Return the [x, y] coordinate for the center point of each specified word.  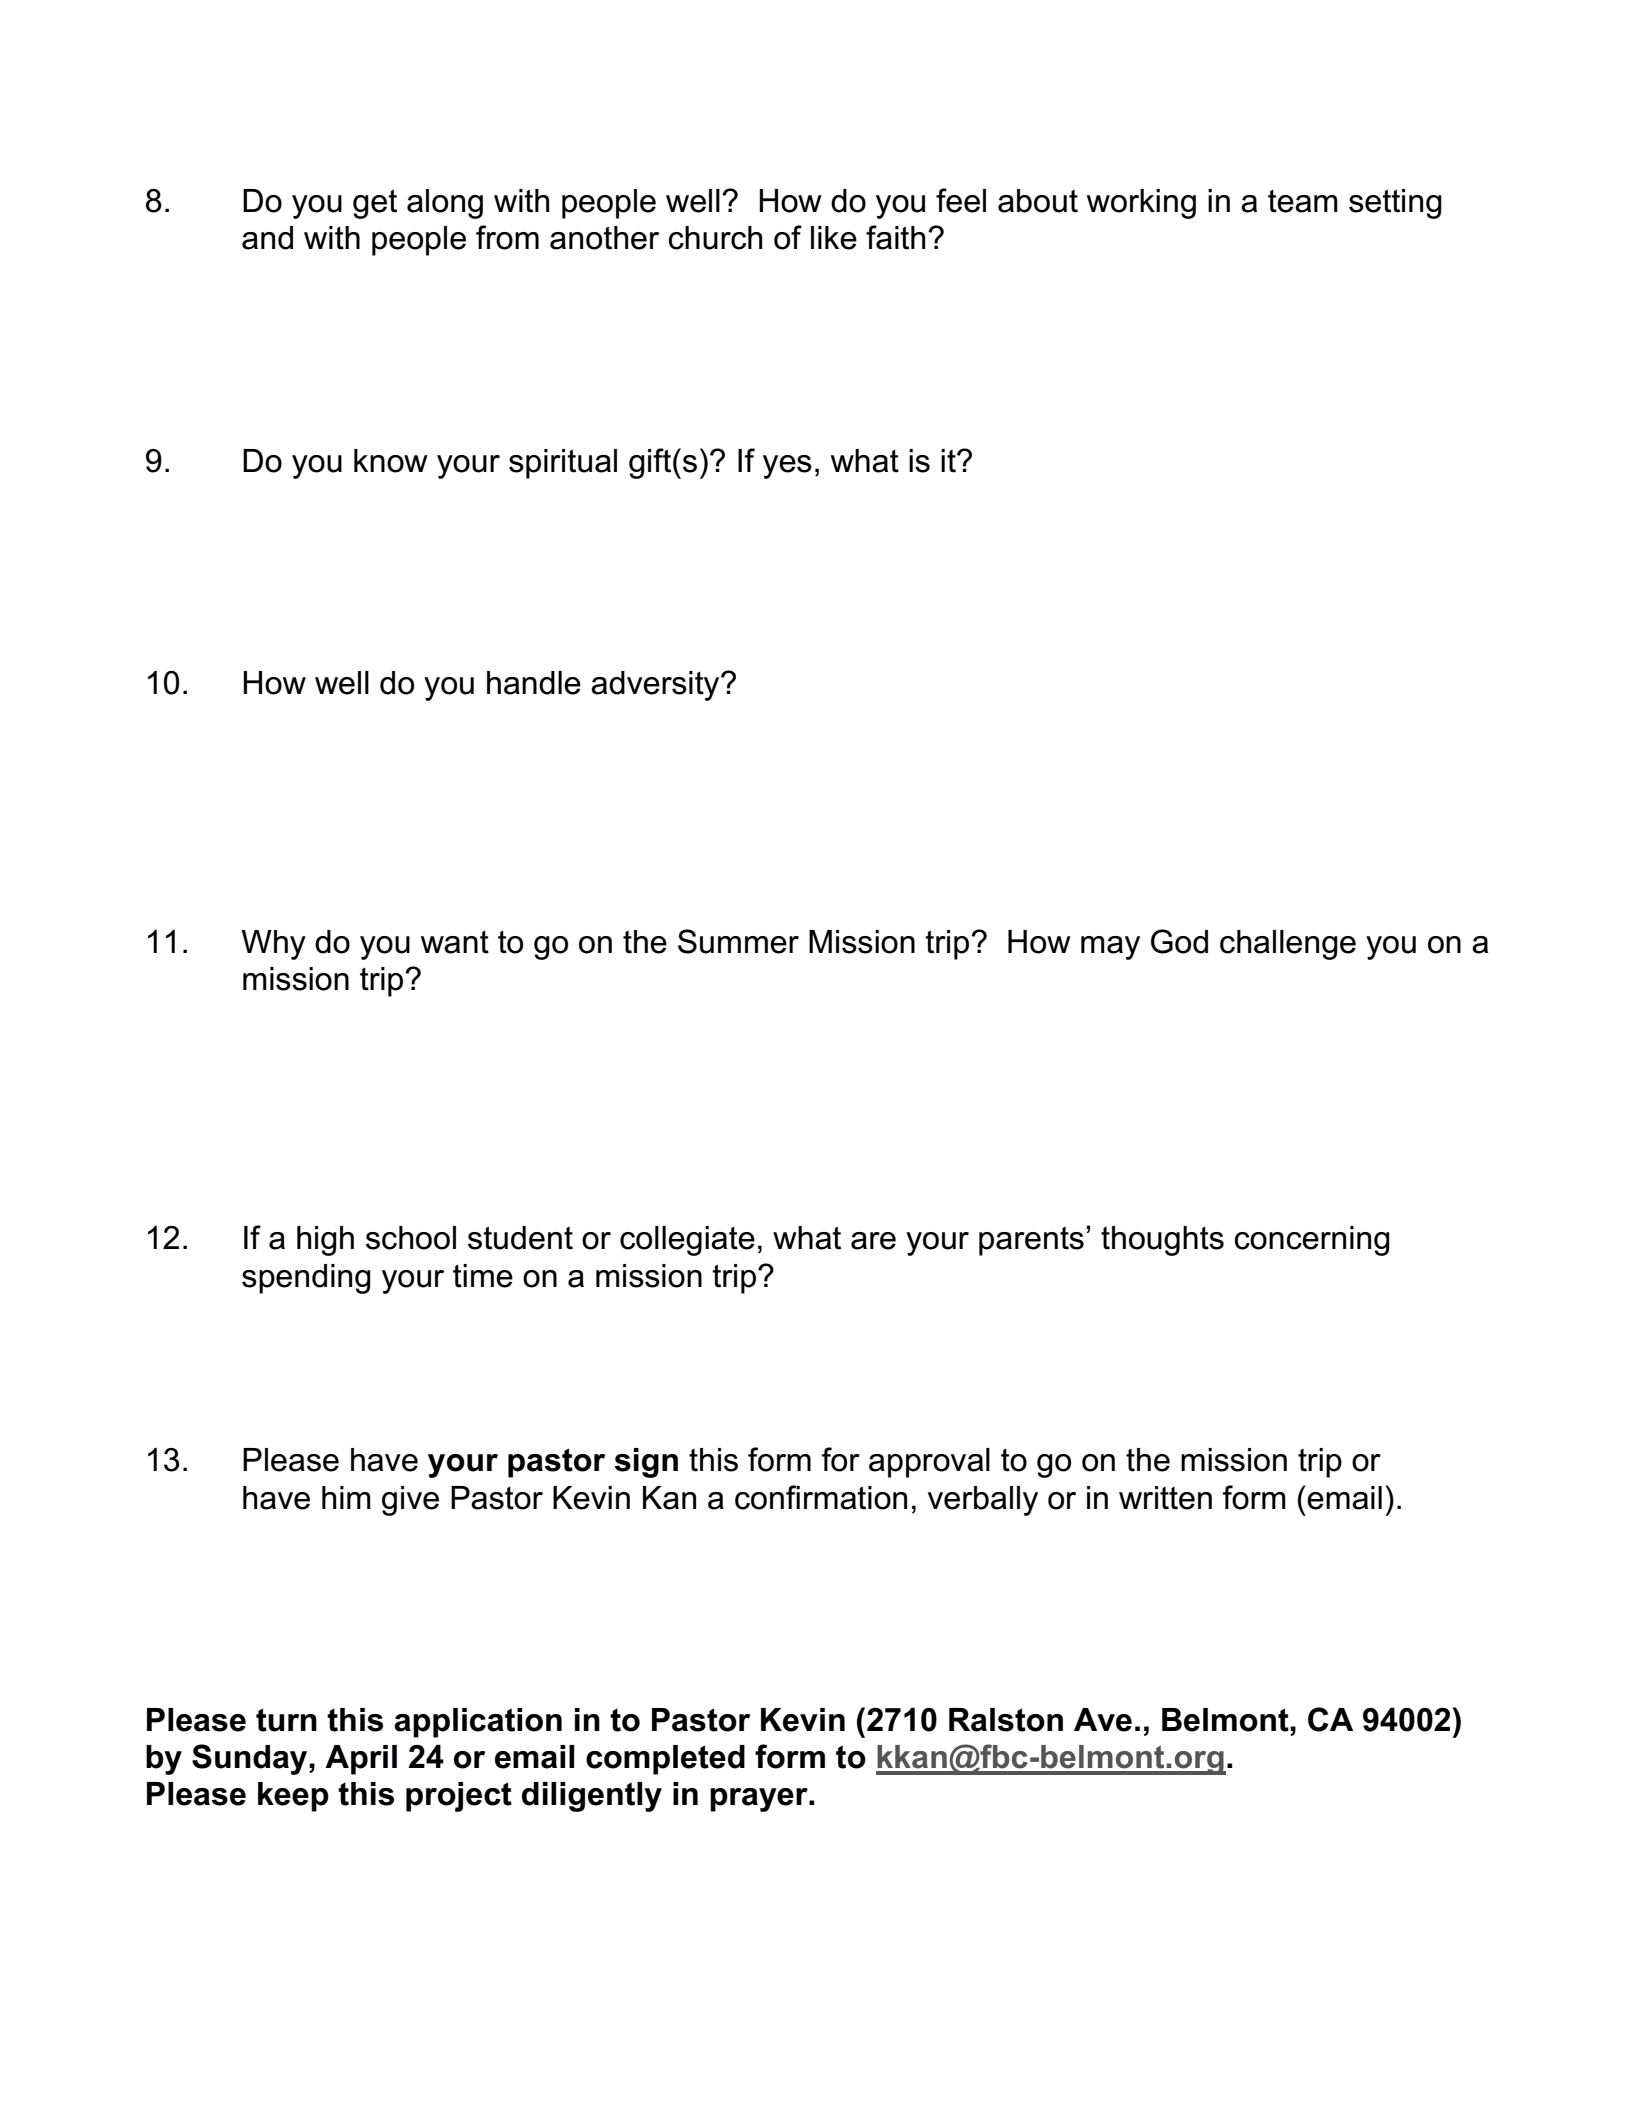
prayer [760, 1800]
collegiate [687, 1241]
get [375, 204]
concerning [1312, 1241]
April [361, 1760]
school [411, 1238]
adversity [656, 686]
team [1303, 201]
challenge [1288, 945]
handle [534, 683]
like [834, 238]
